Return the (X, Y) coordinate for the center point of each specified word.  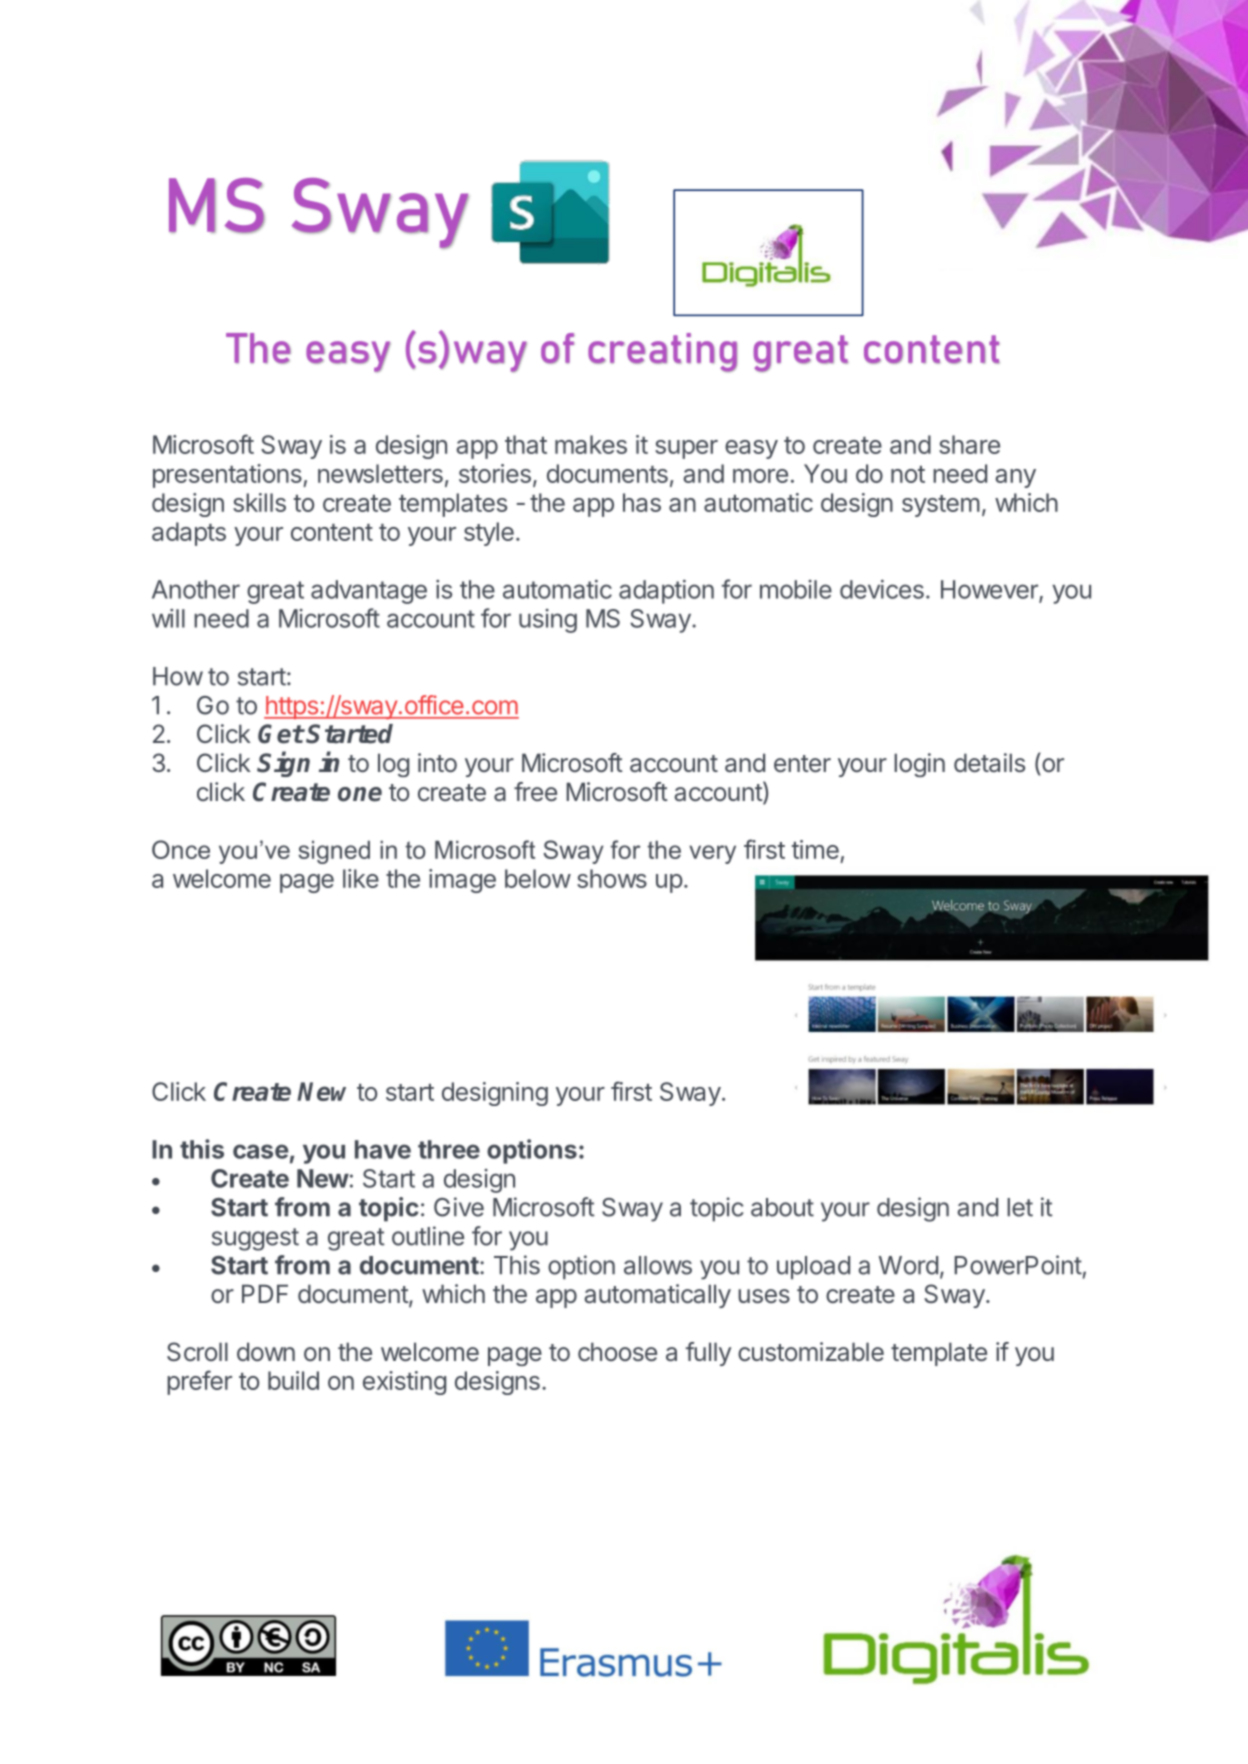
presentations (228, 476)
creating (662, 352)
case (261, 1151)
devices (882, 589)
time (815, 849)
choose (617, 1352)
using (548, 621)
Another (196, 589)
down (266, 1352)
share (969, 444)
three (449, 1149)
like (361, 878)
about (782, 1207)
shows (612, 878)
